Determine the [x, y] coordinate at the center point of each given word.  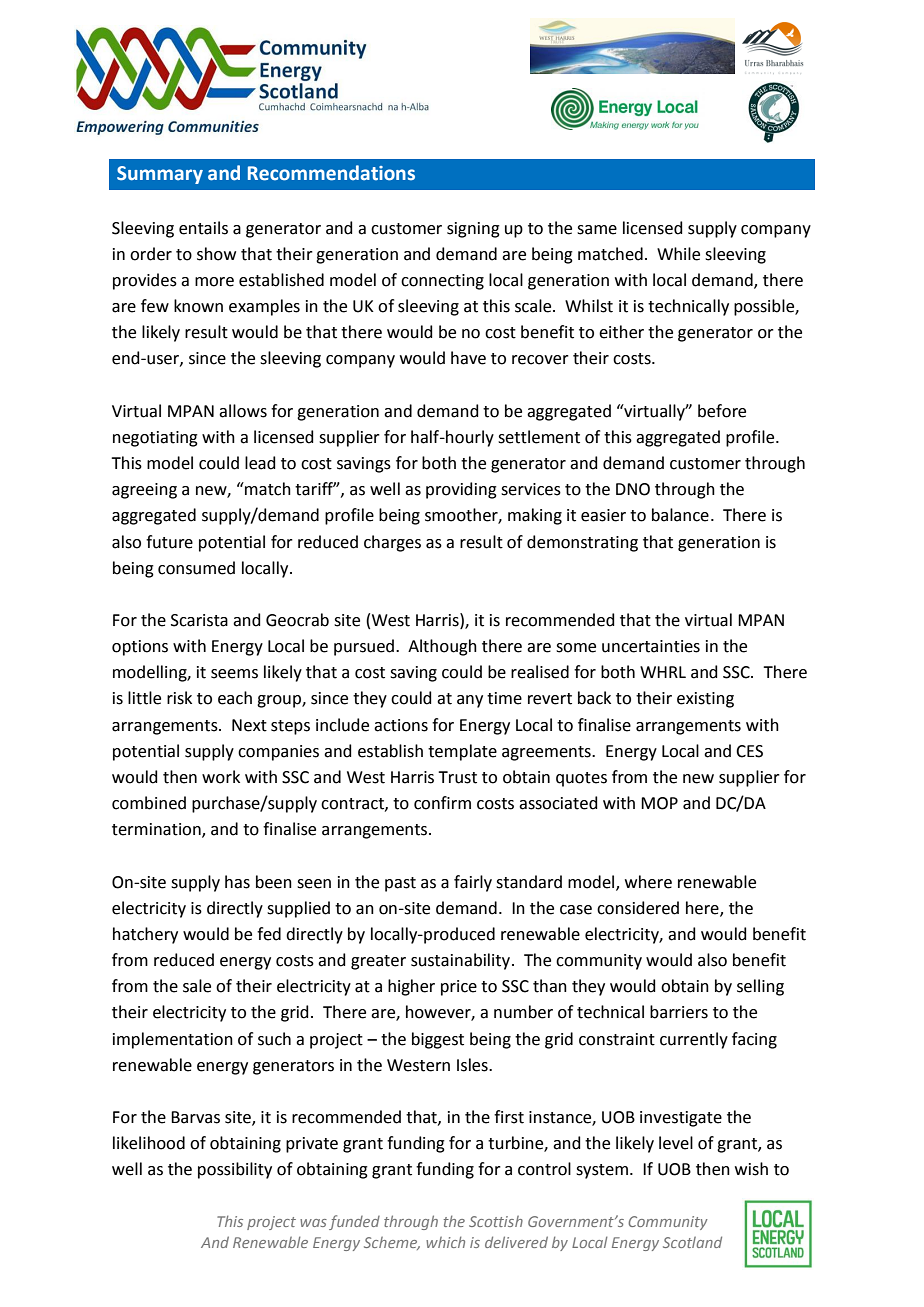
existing [705, 700]
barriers [679, 1012]
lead [260, 463]
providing [461, 490]
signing [473, 230]
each [235, 698]
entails [203, 228]
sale [197, 986]
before [722, 411]
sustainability [460, 961]
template [462, 752]
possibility [235, 1170]
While [678, 254]
